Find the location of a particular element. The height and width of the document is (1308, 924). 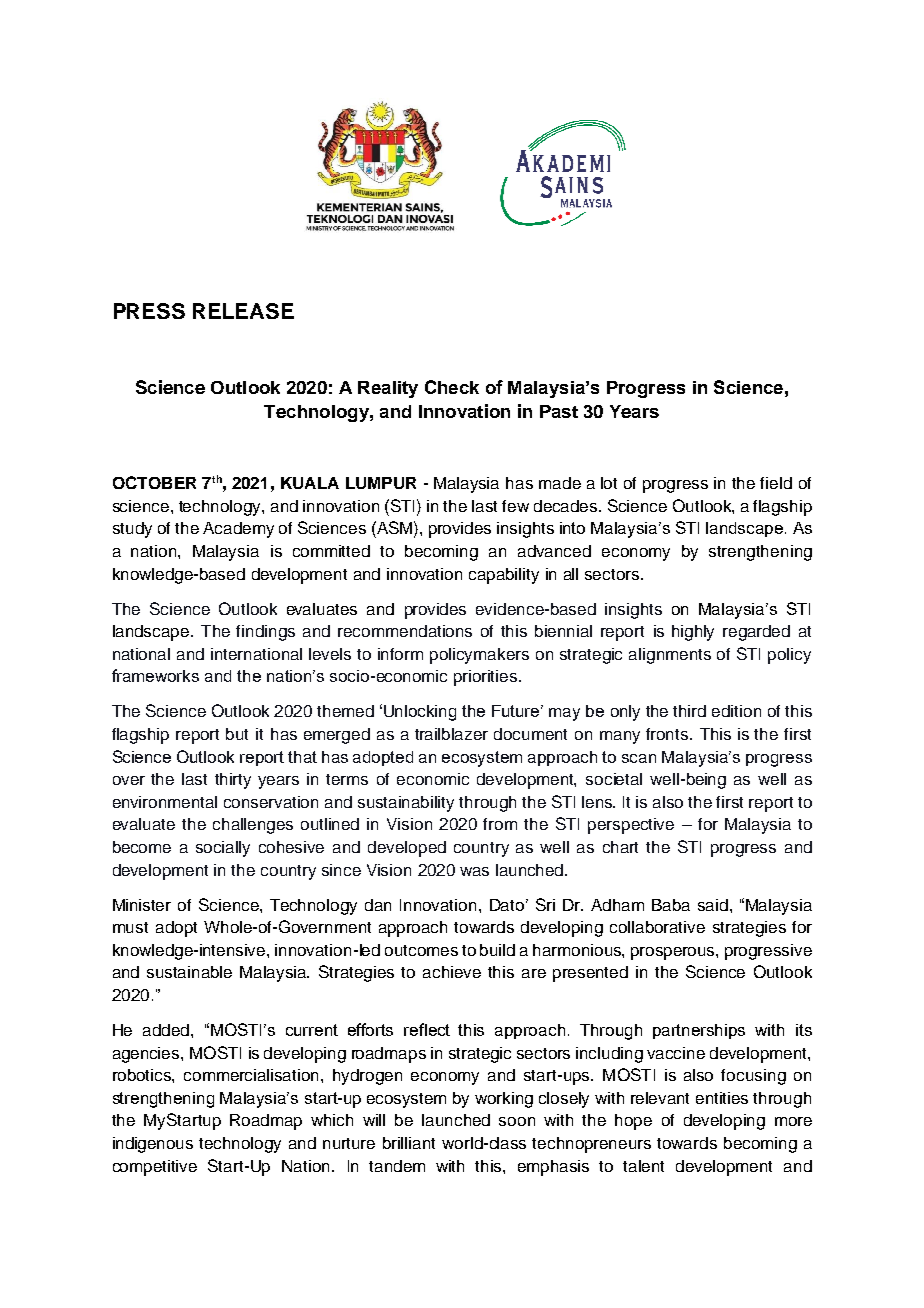

trailblazer is located at coordinates (451, 734).
